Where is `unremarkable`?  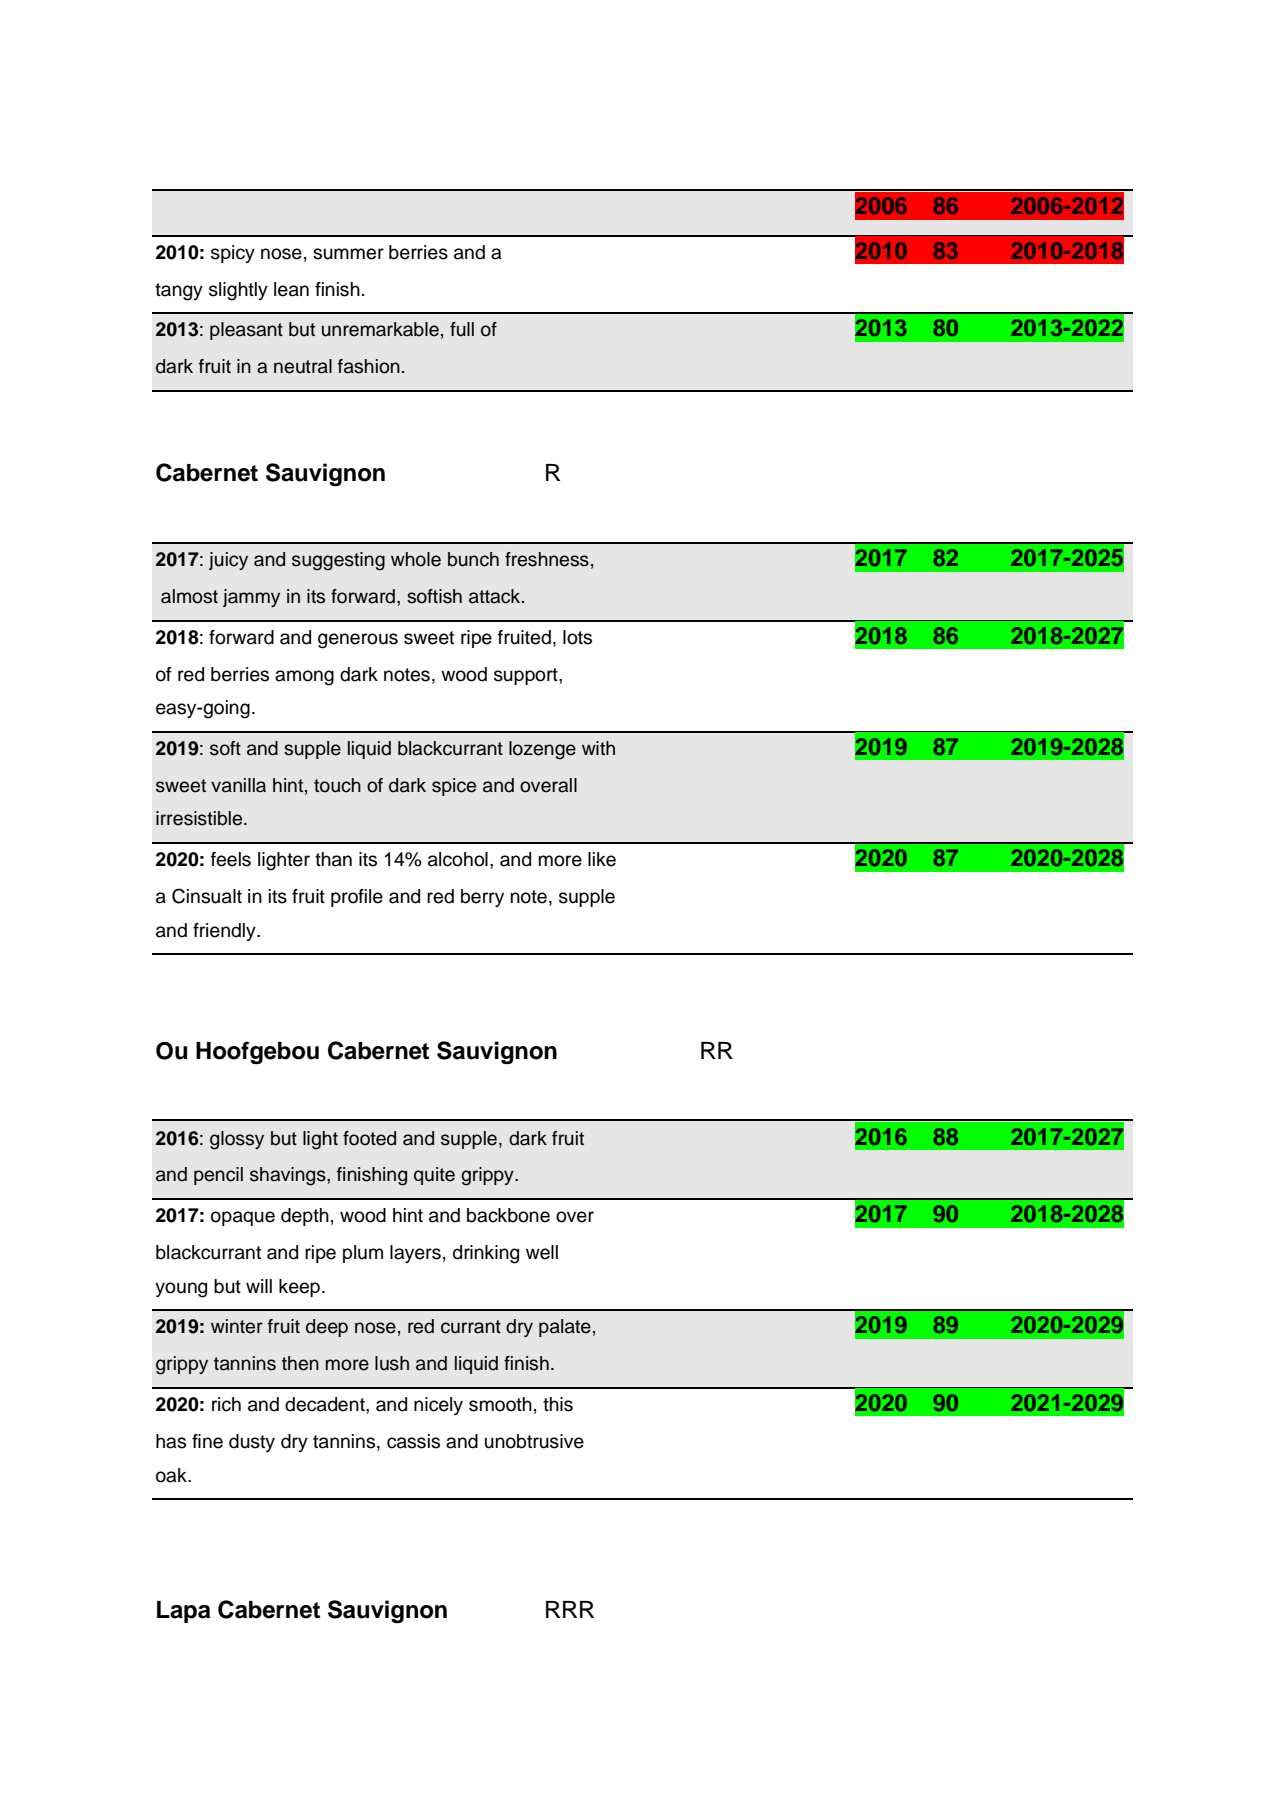
unremarkable is located at coordinates (380, 329).
